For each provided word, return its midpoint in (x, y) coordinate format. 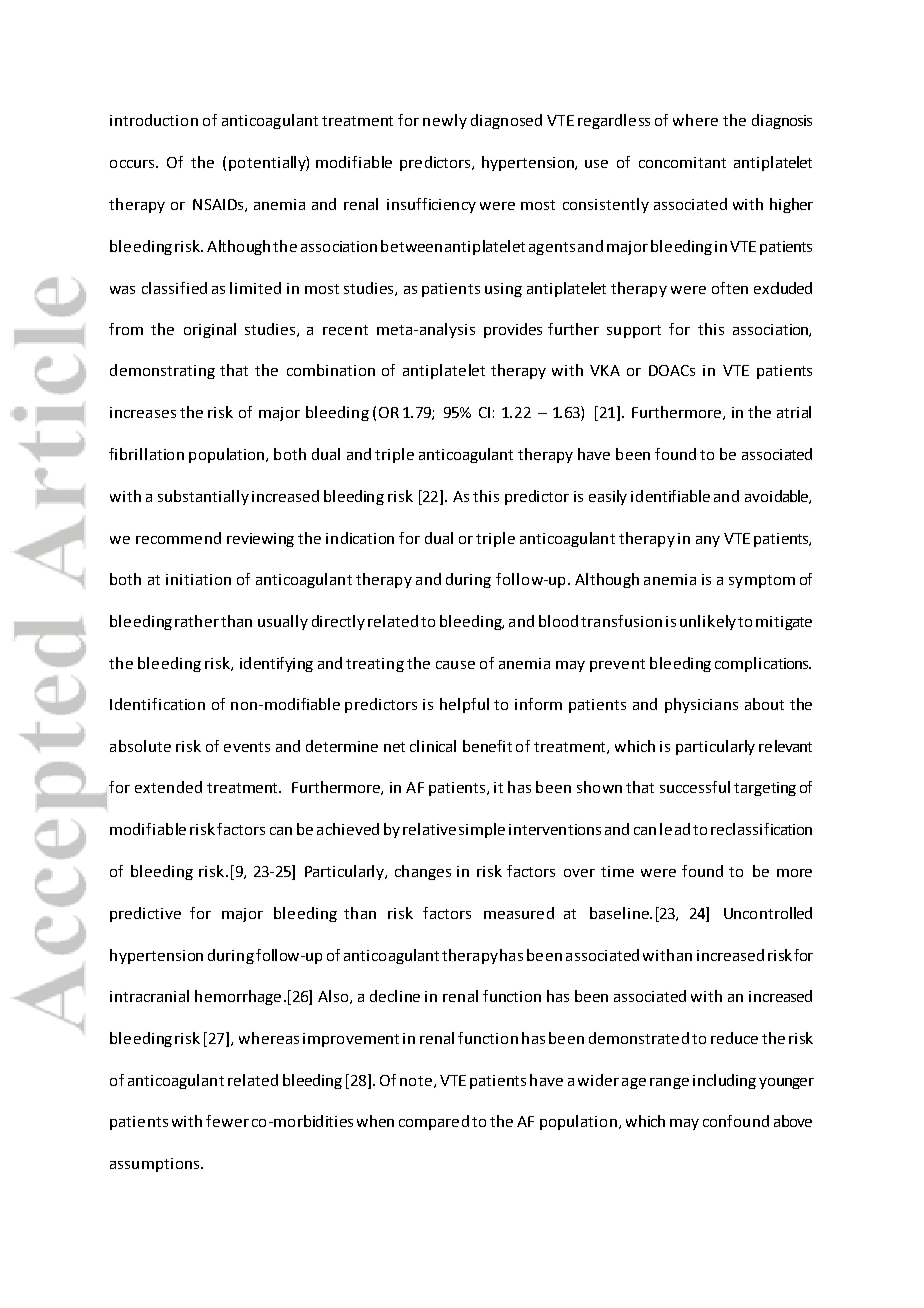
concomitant (682, 162)
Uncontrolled (768, 913)
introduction (154, 120)
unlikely (708, 622)
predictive (145, 914)
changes (423, 872)
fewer (227, 1121)
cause (455, 665)
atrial (794, 412)
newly (445, 121)
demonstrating (162, 371)
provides (513, 330)
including (724, 1081)
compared (434, 1122)
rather (197, 621)
